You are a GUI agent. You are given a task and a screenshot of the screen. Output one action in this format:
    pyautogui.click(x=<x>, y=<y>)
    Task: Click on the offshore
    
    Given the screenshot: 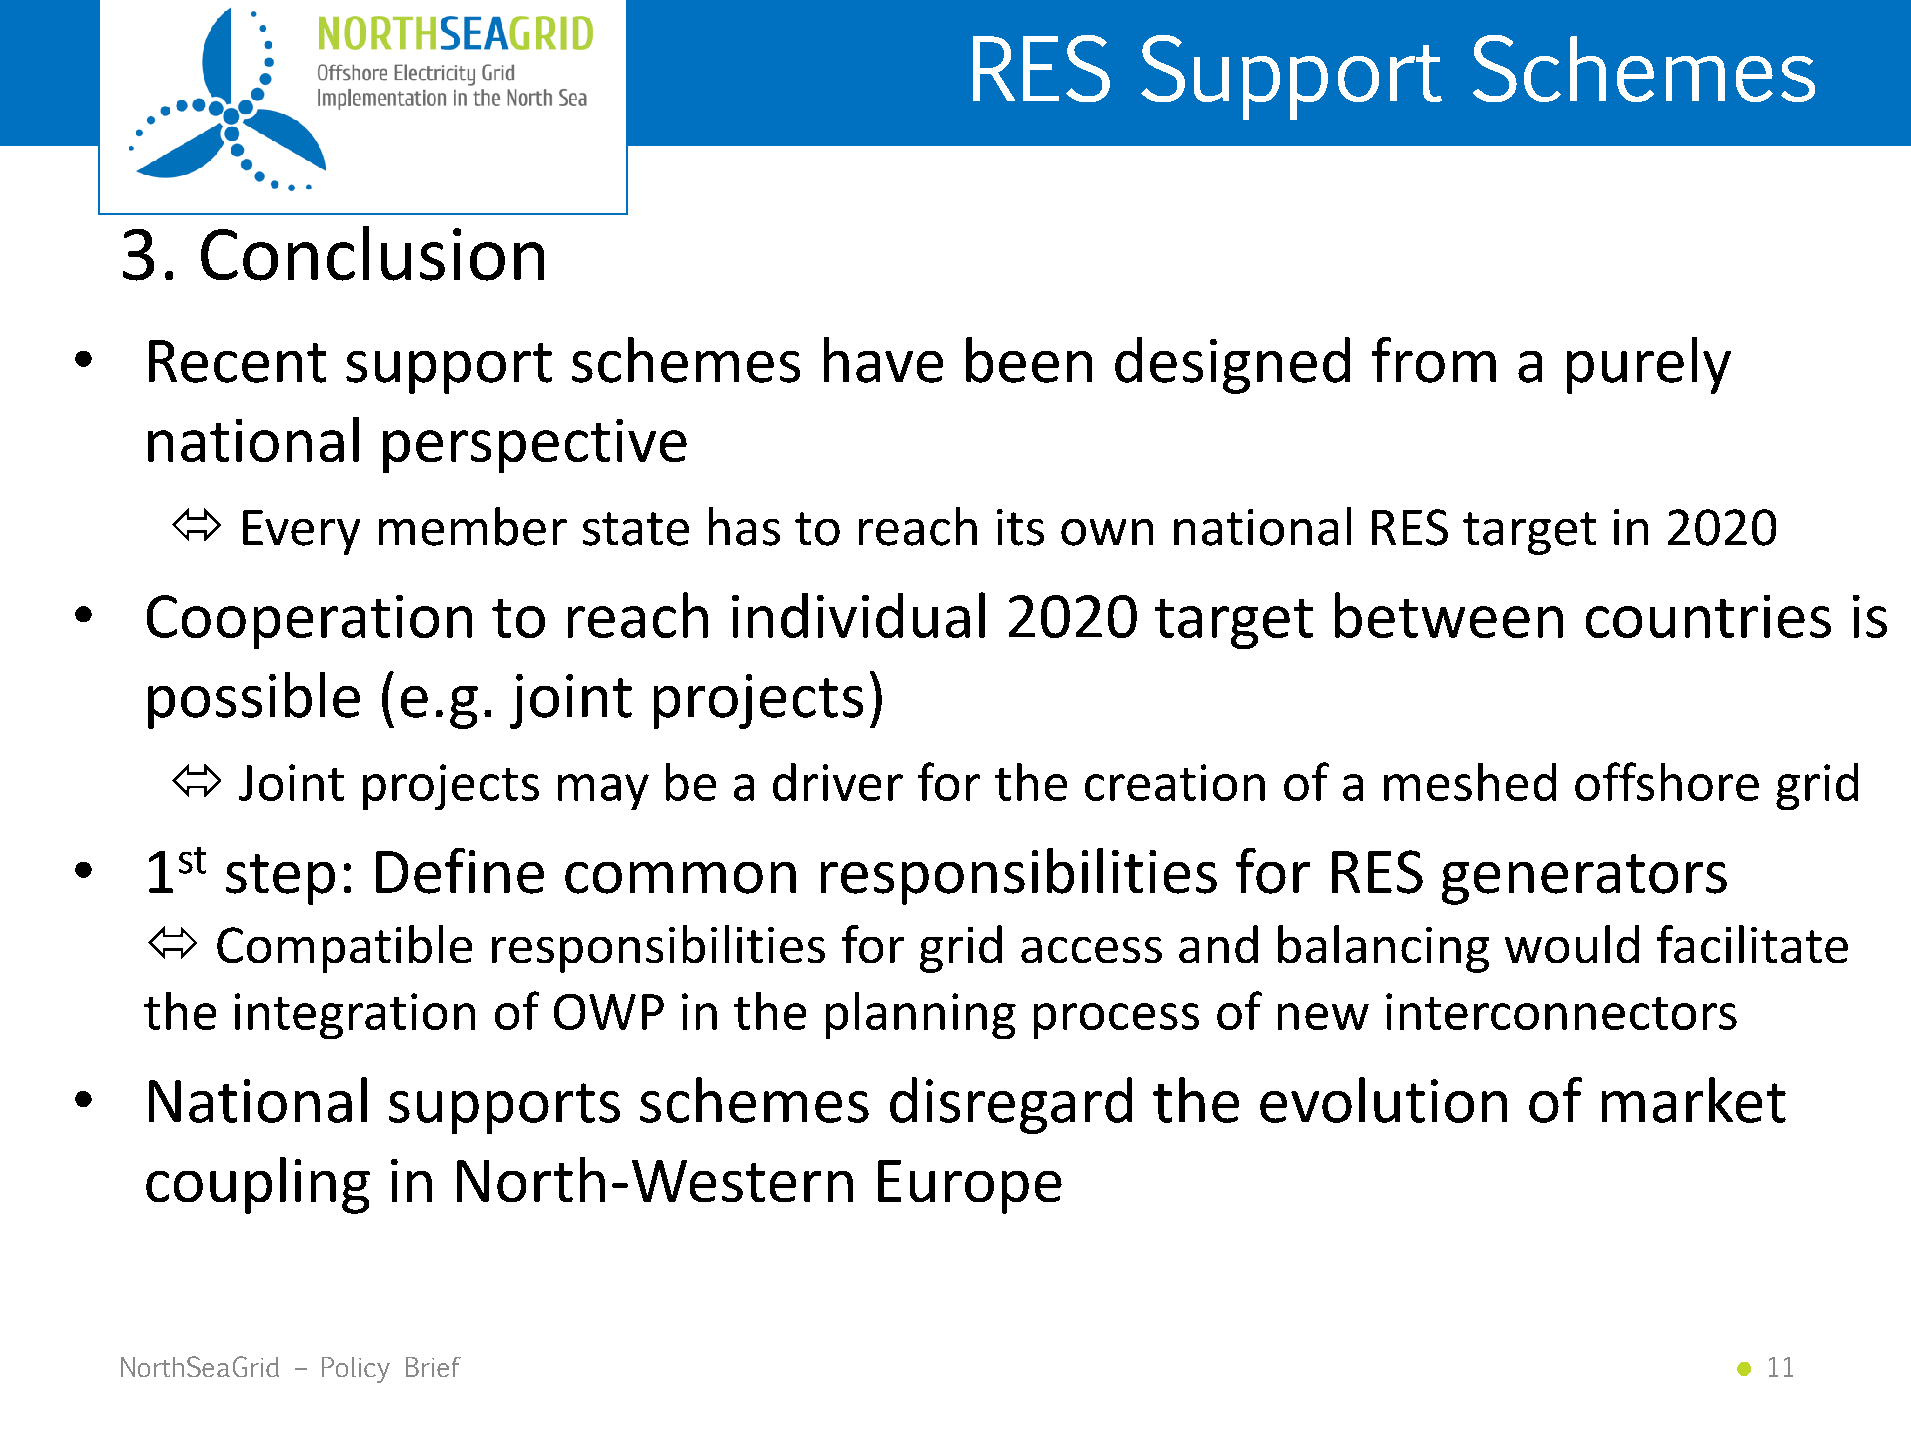 What is the action you would take?
    pyautogui.click(x=1667, y=781)
